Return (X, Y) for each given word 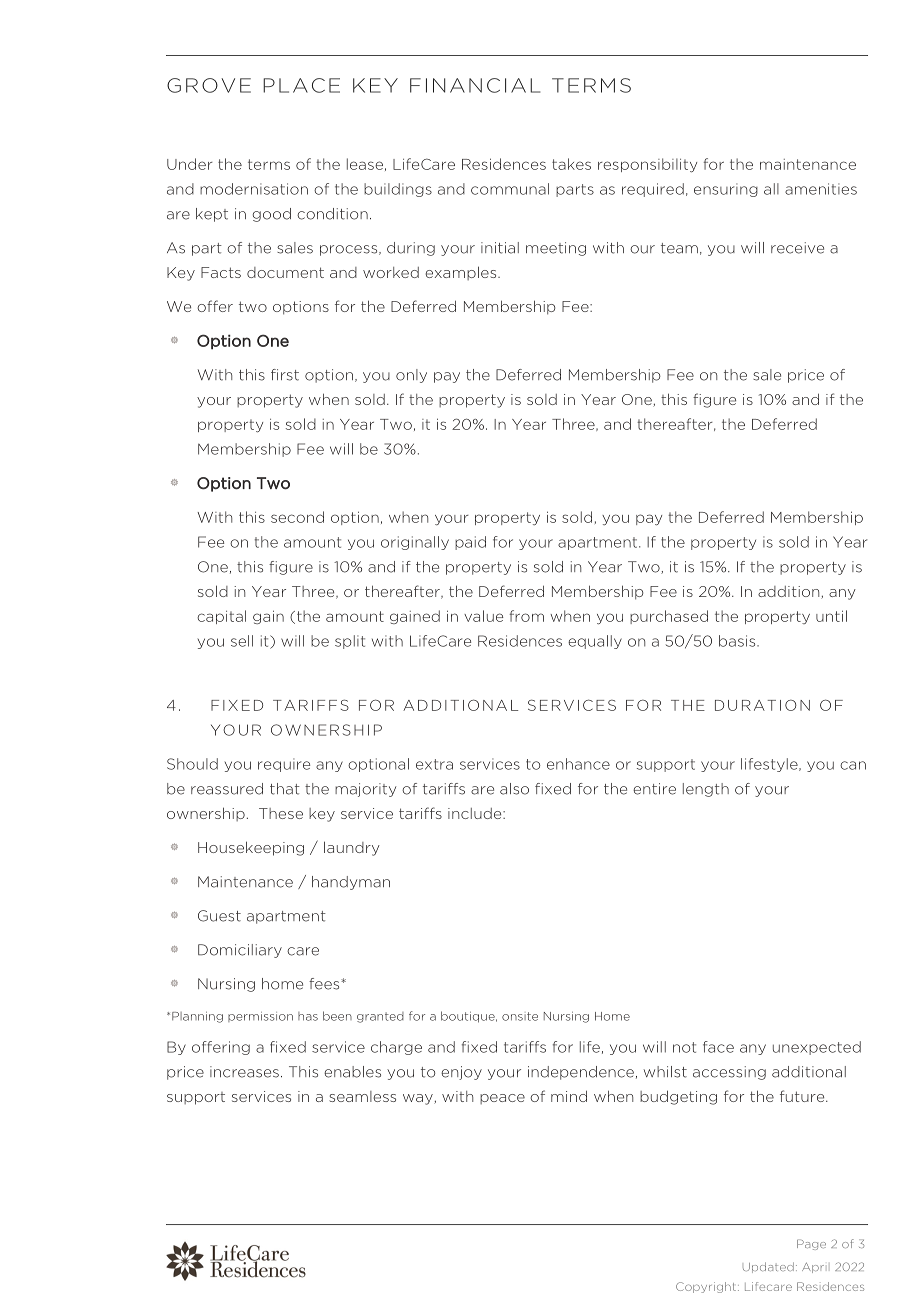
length (706, 790)
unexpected (817, 1048)
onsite (520, 1016)
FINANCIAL (475, 85)
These (281, 813)
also (514, 789)
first (285, 375)
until (831, 616)
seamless (362, 1096)
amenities (821, 189)
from (526, 616)
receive (797, 248)
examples (462, 273)
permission (260, 1017)
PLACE (301, 85)
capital (221, 617)
